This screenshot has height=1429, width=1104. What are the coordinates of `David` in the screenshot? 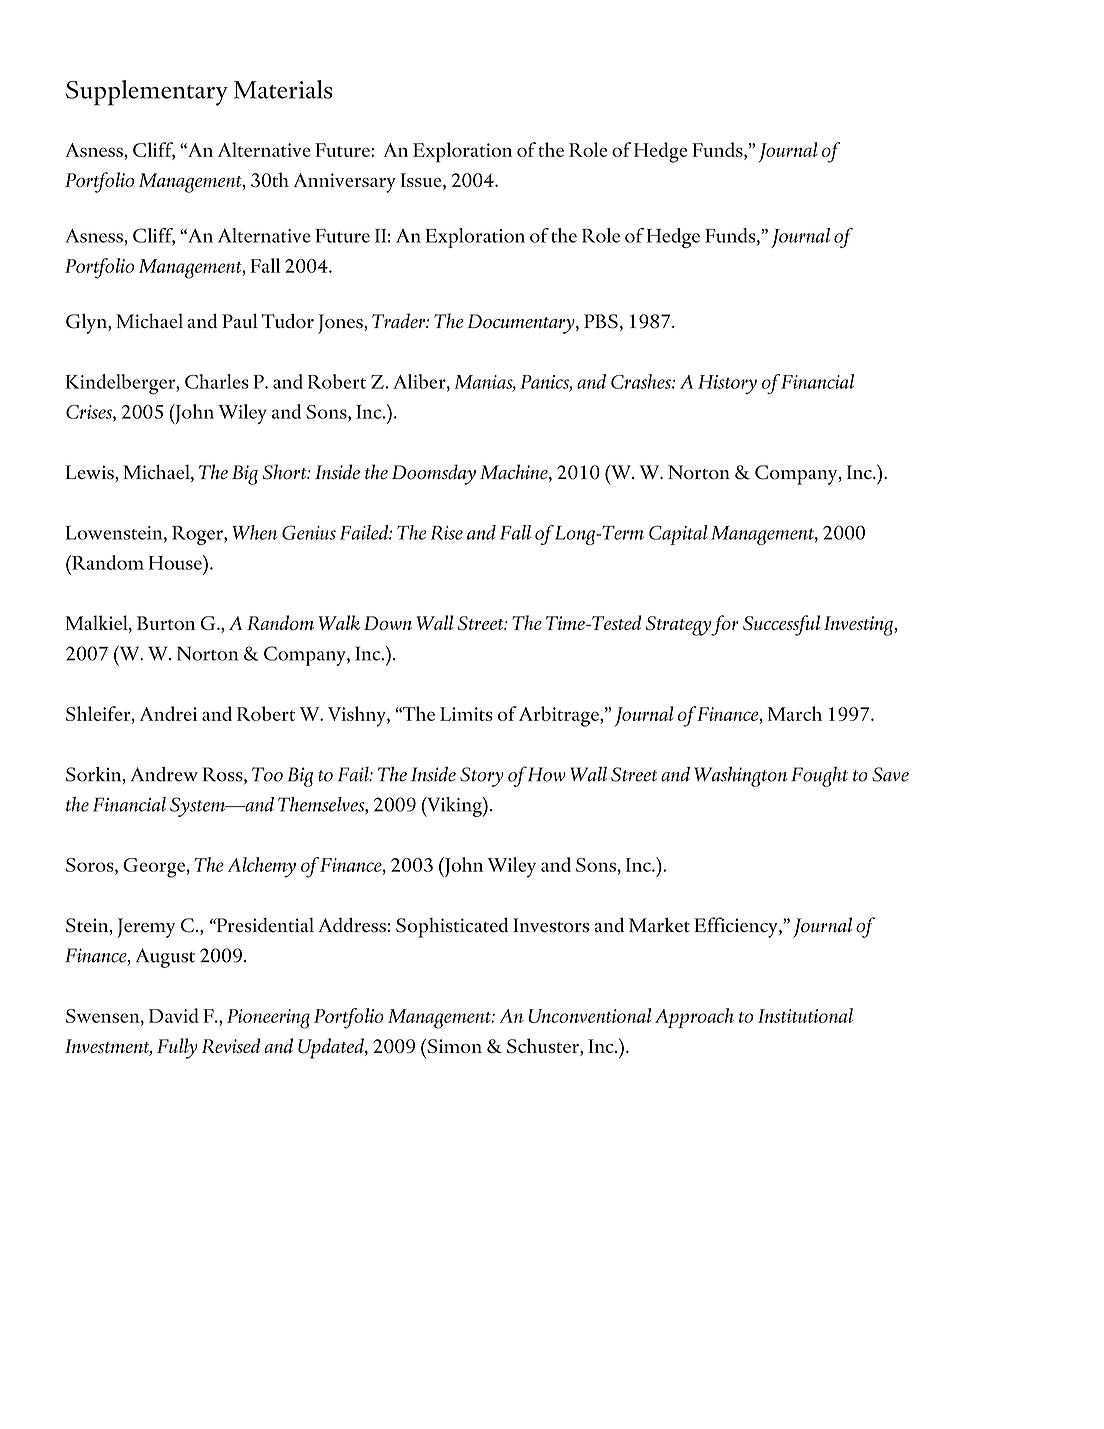 It's located at (174, 1015).
